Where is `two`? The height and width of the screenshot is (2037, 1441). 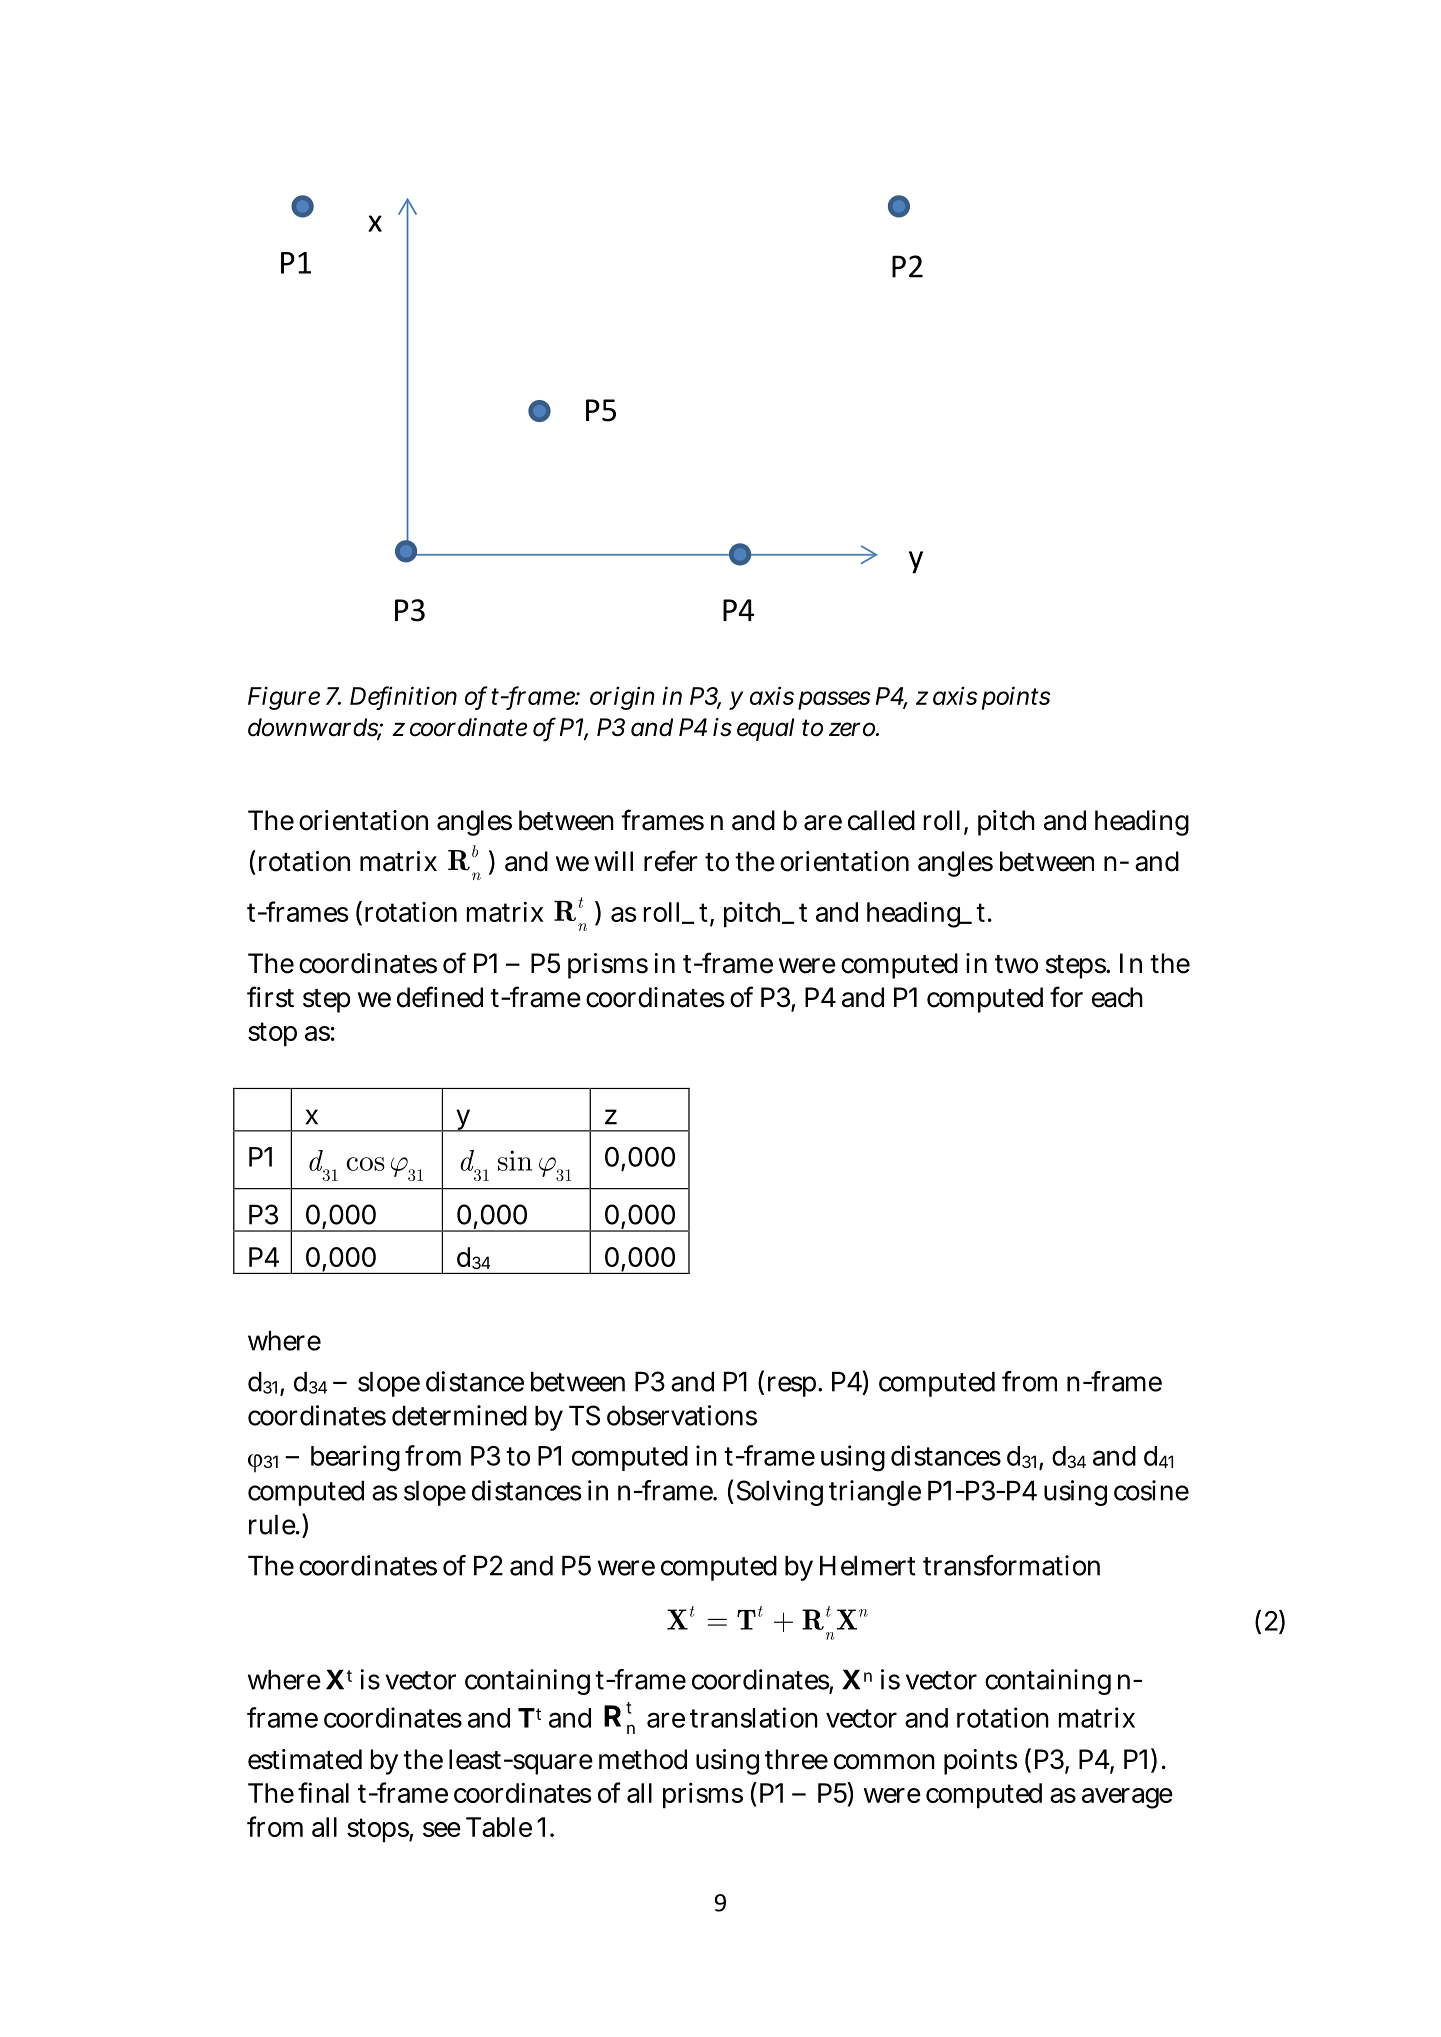
two is located at coordinates (1016, 964).
